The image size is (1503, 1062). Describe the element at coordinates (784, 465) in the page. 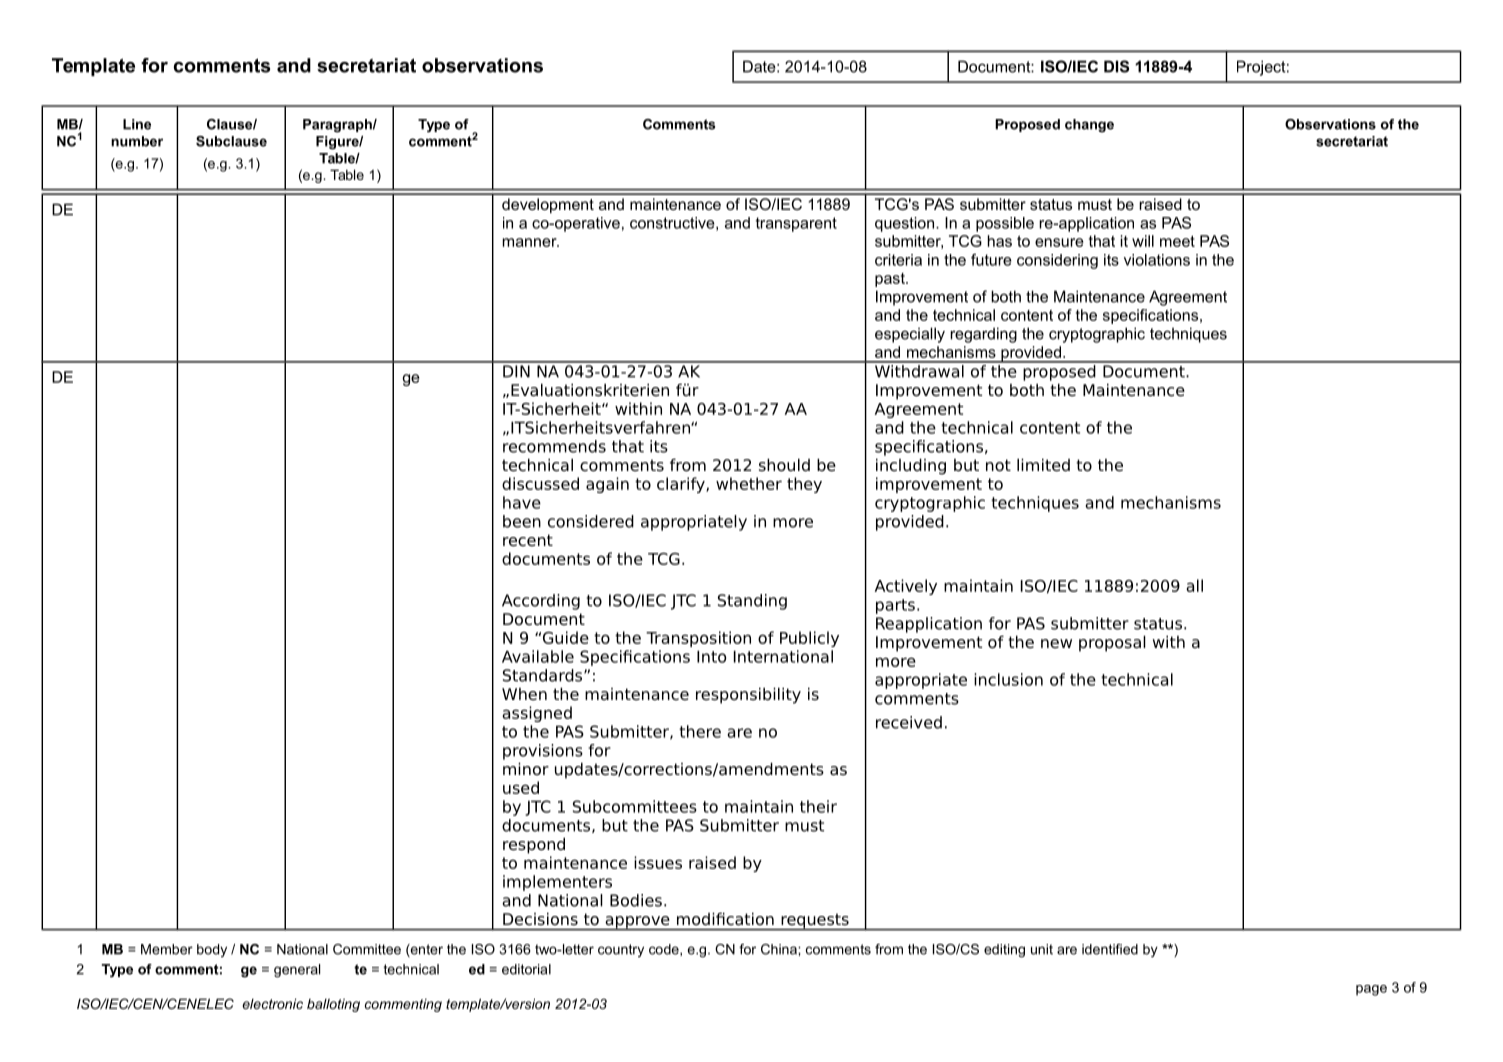

I see `should` at that location.
